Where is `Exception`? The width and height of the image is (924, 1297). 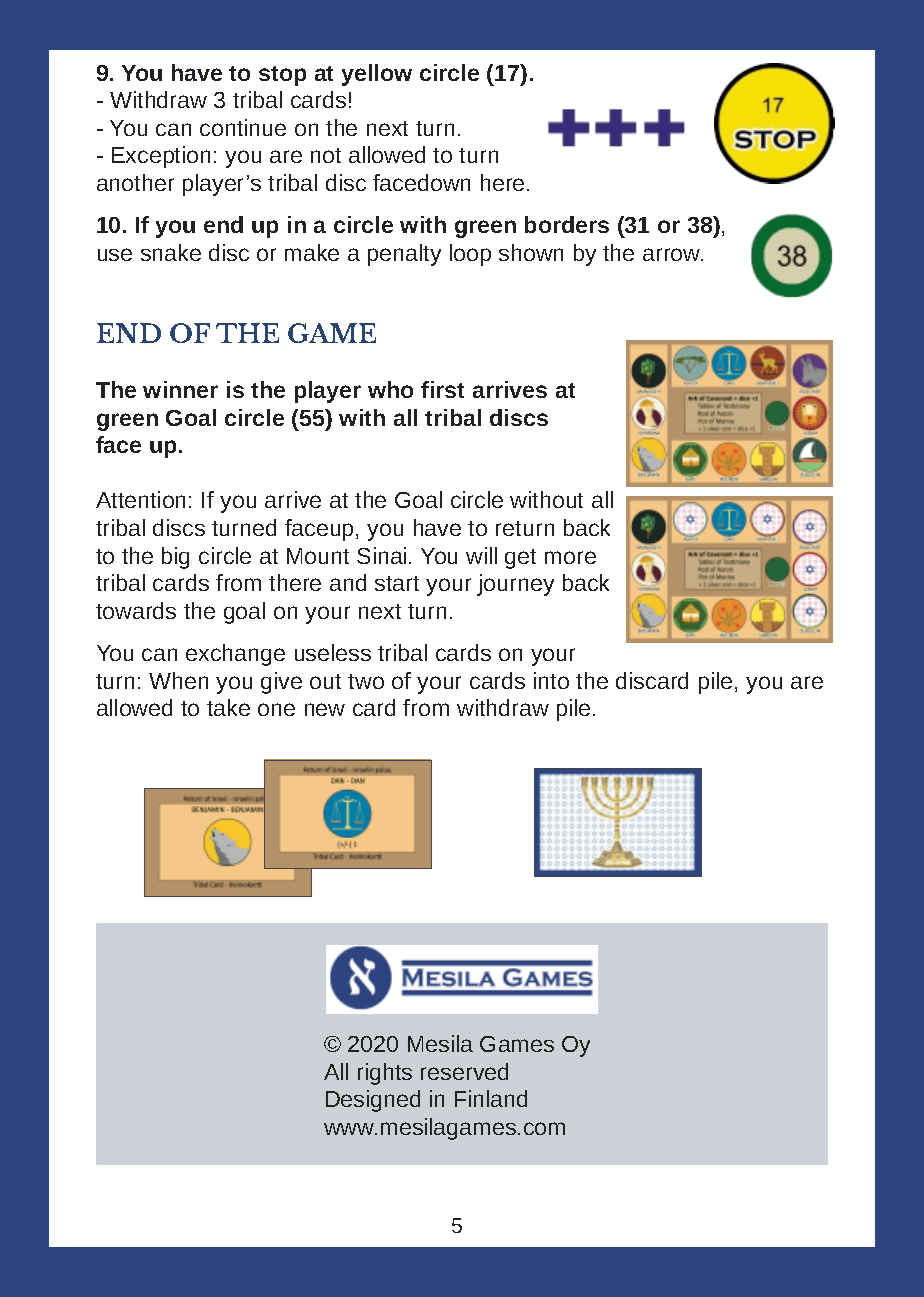 Exception is located at coordinates (161, 157).
